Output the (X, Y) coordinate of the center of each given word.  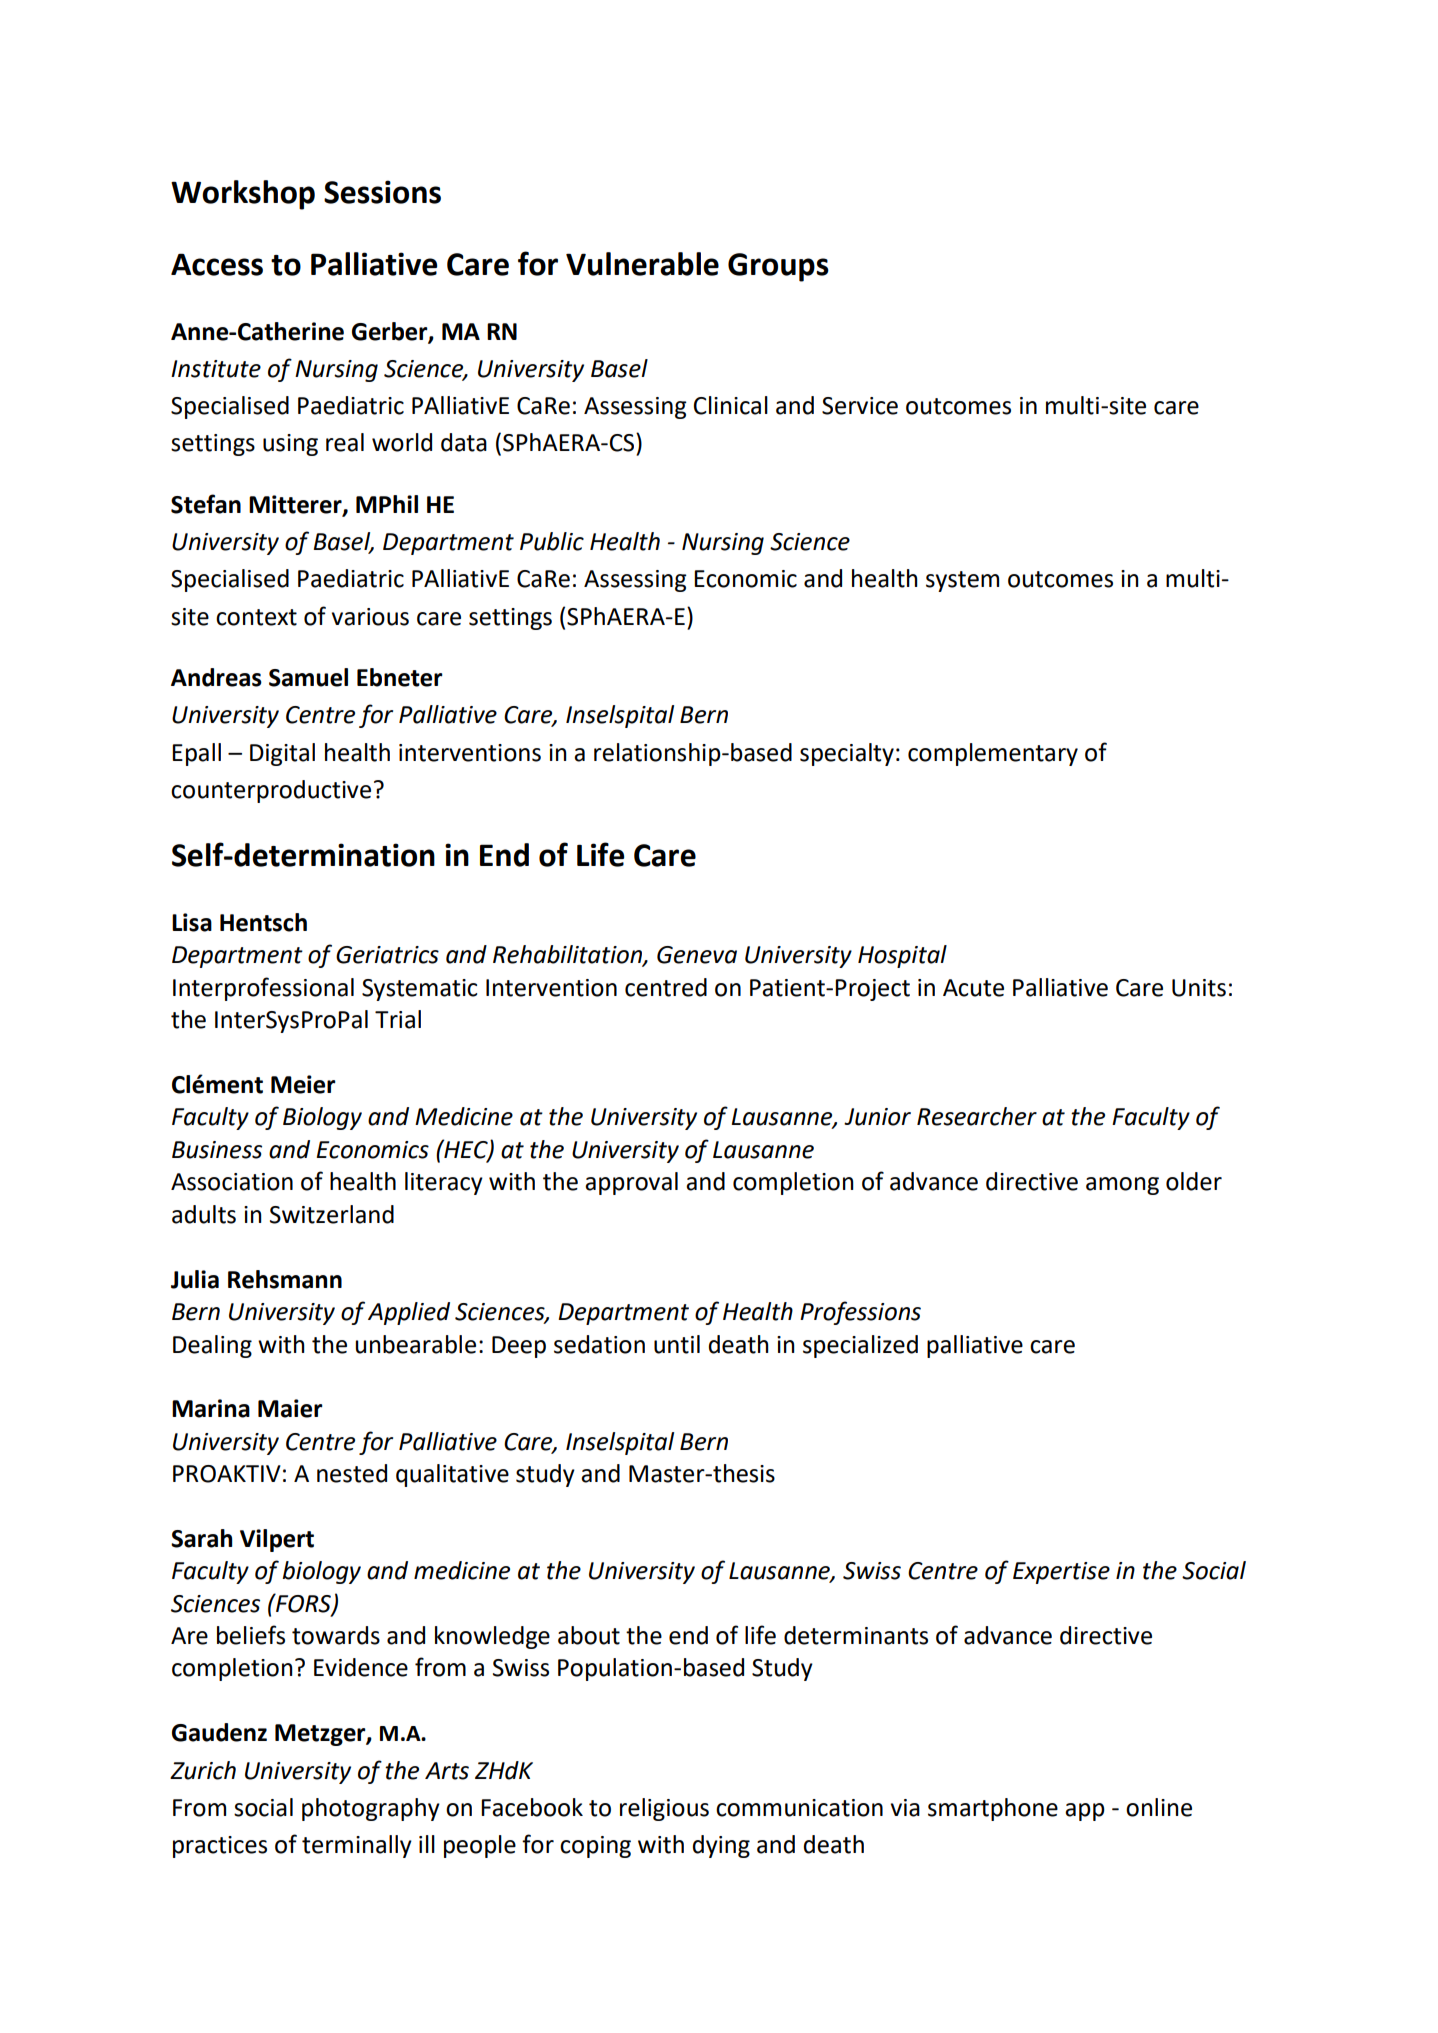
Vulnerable (642, 264)
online (1159, 1807)
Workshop (243, 195)
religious (664, 1809)
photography (371, 1809)
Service (860, 406)
